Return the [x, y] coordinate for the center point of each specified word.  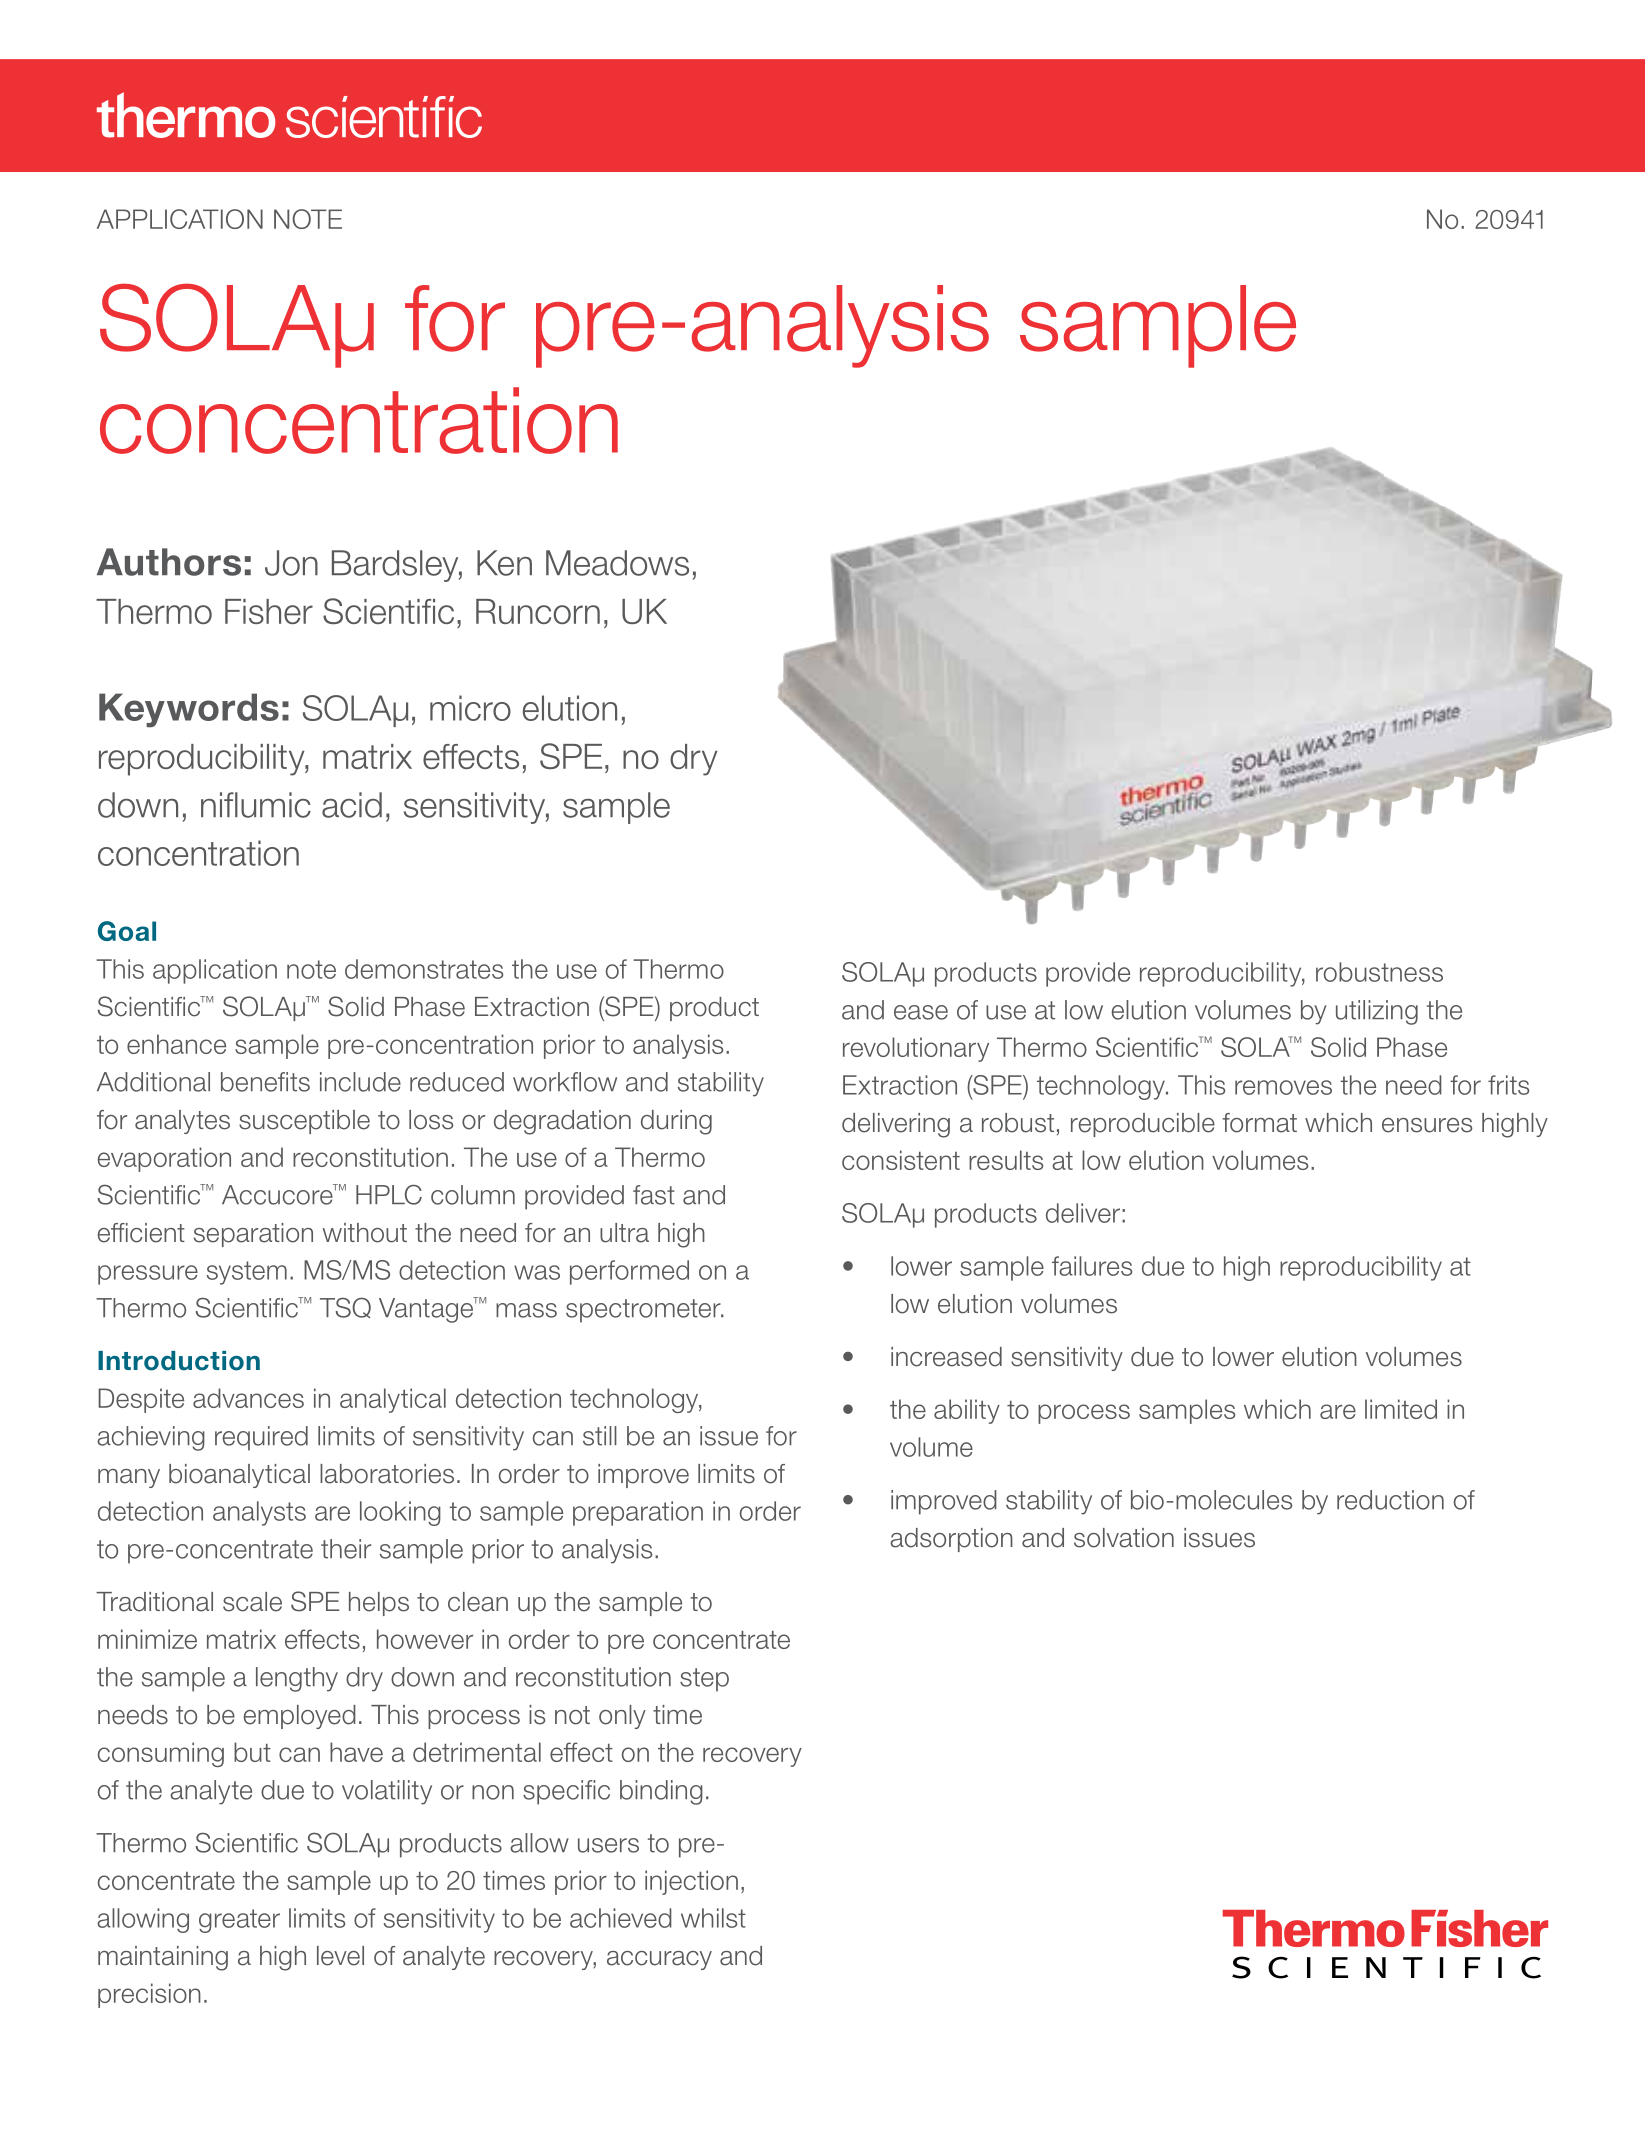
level [340, 1956]
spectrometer [644, 1311]
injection [691, 1882]
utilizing [1377, 1012]
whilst [713, 1918]
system [246, 1273]
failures [1092, 1266]
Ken [504, 563]
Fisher [269, 611]
